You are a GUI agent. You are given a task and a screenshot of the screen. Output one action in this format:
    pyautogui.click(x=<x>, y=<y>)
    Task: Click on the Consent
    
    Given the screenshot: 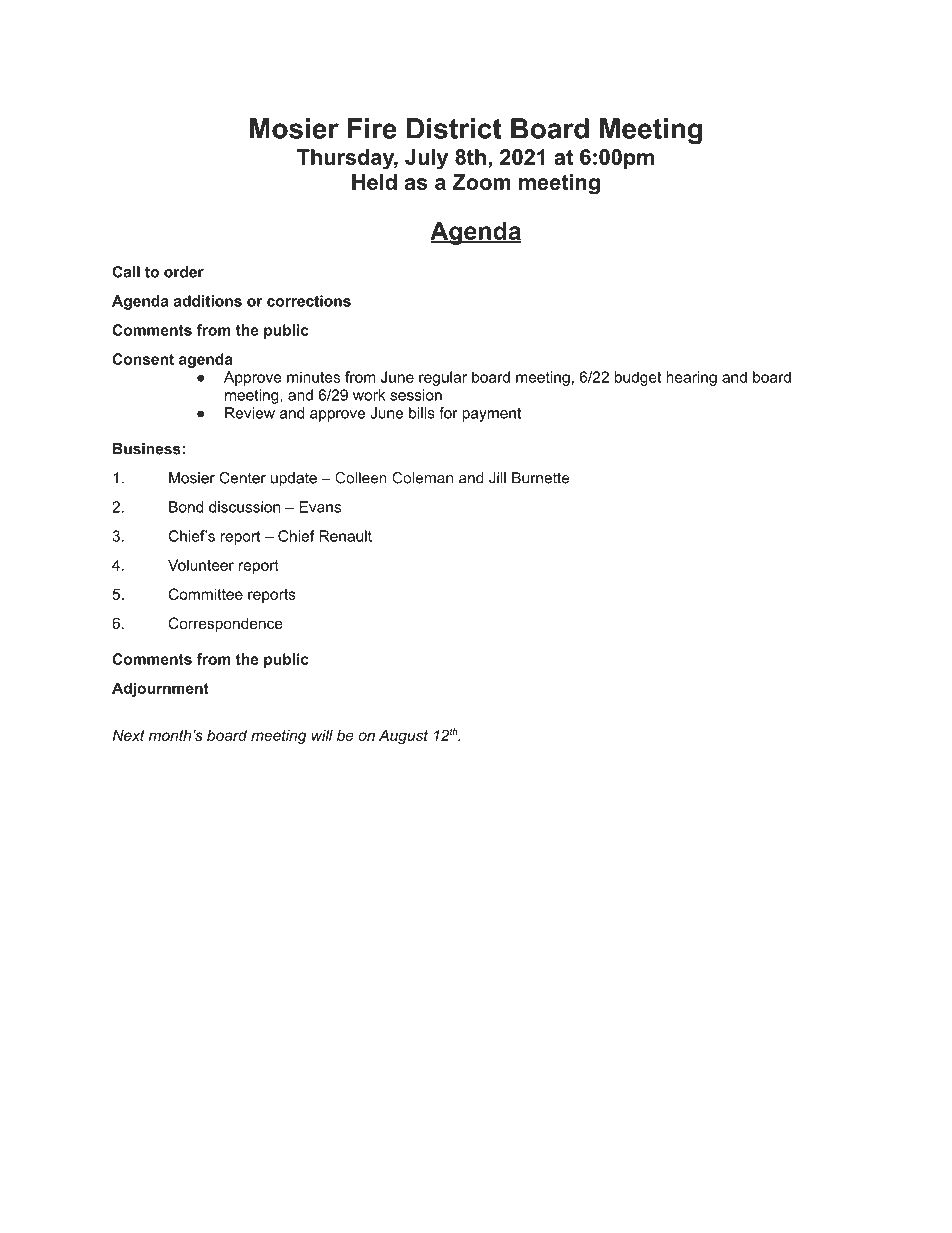 What is the action you would take?
    pyautogui.click(x=143, y=359)
